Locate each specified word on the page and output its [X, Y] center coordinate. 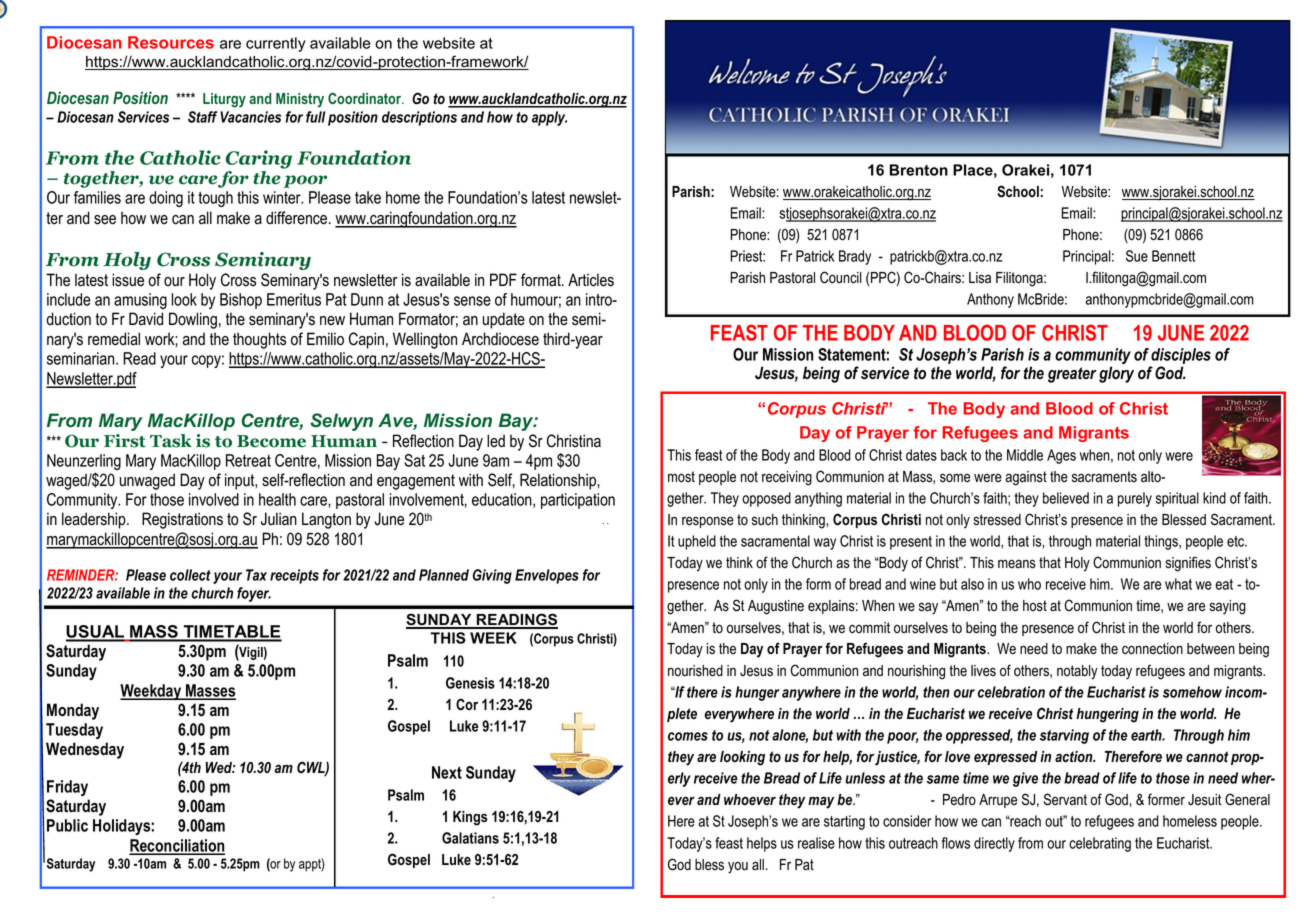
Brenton [919, 170]
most [681, 477]
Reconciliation [177, 846]
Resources [171, 42]
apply [549, 118]
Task [171, 441]
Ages [1061, 456]
